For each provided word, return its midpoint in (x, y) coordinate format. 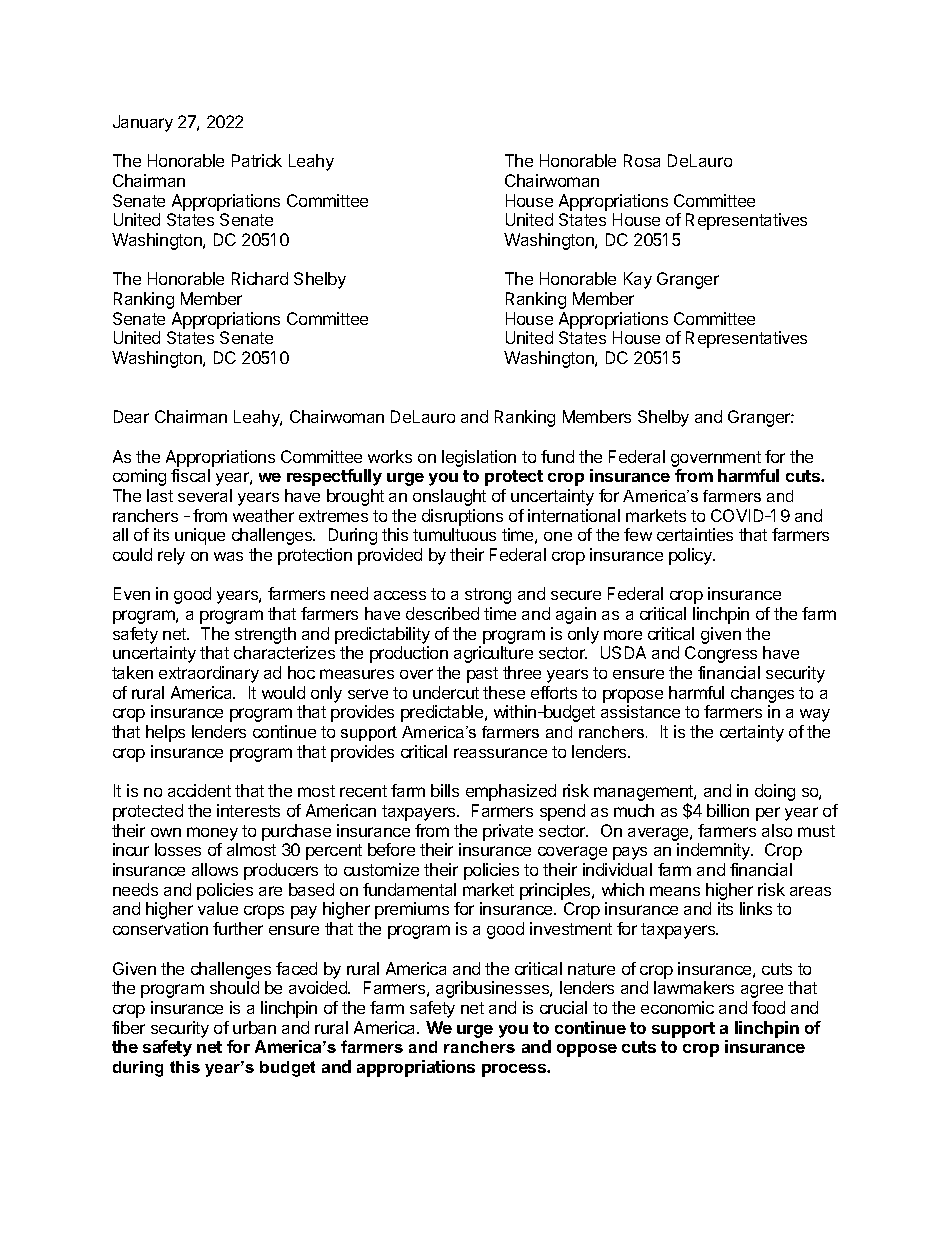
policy (691, 556)
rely (171, 556)
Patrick (257, 160)
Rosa (642, 160)
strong (488, 596)
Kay (638, 280)
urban (254, 1027)
